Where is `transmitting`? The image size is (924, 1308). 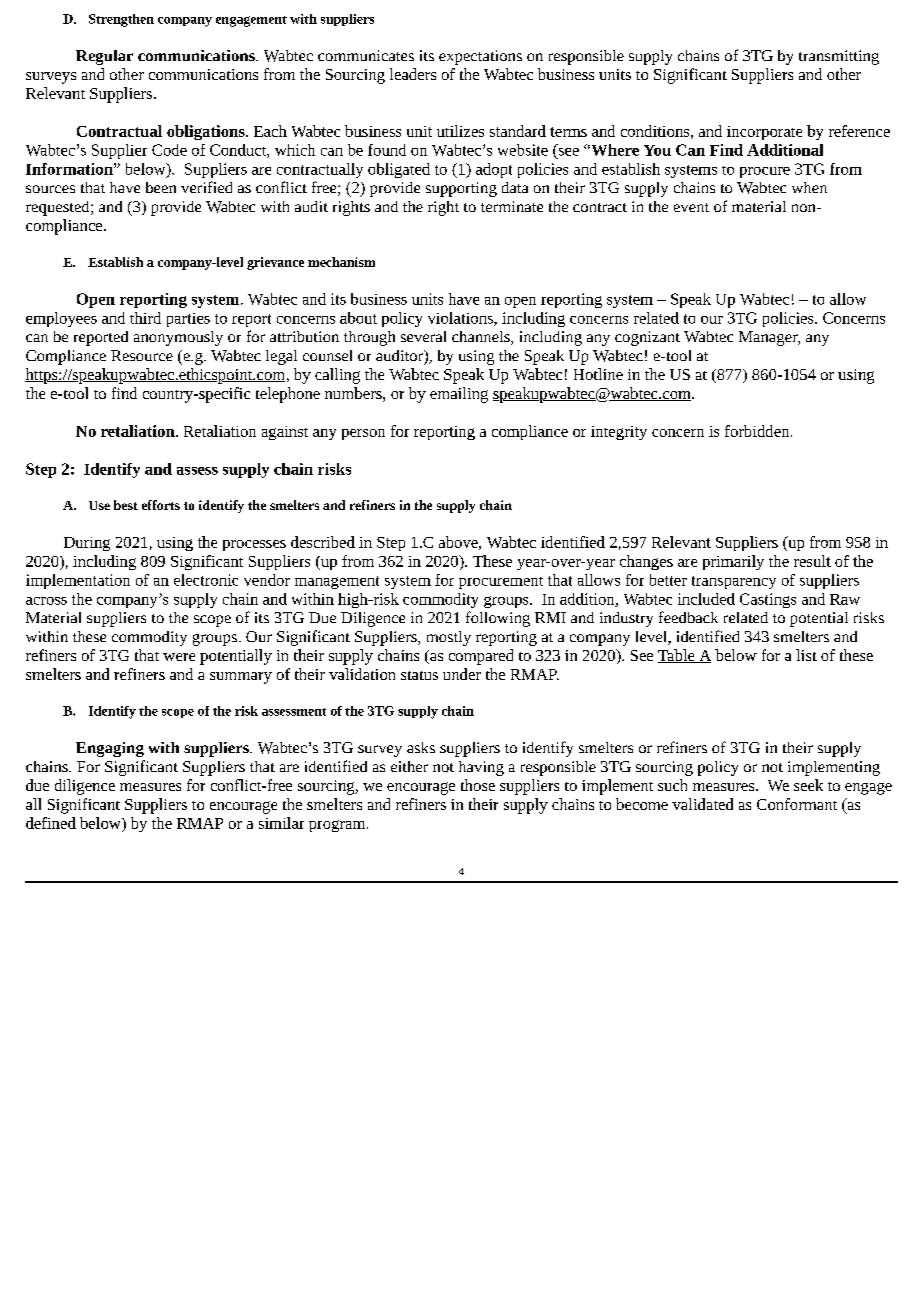
transmitting is located at coordinates (839, 57).
